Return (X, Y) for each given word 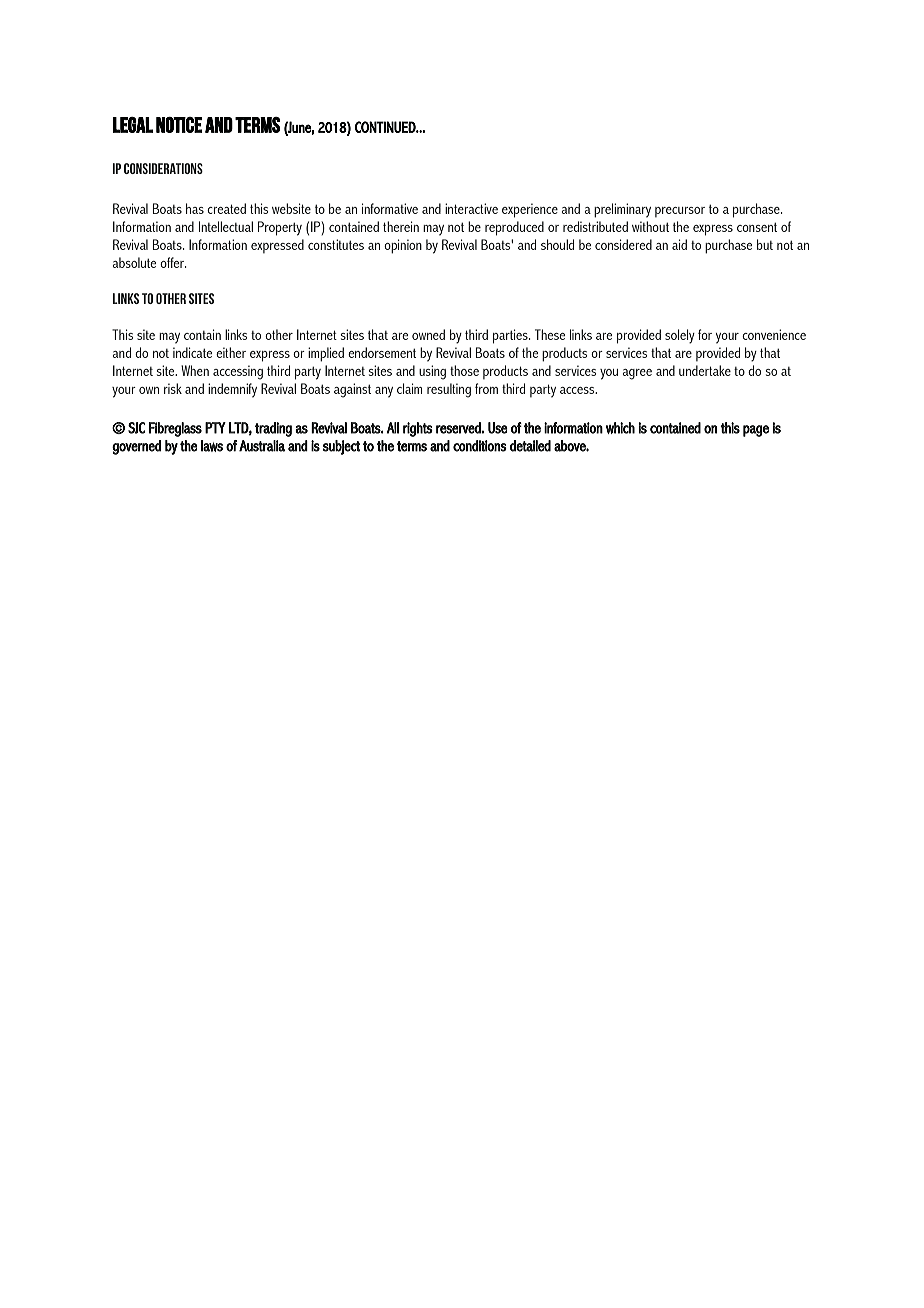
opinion (403, 246)
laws (212, 446)
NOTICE (179, 125)
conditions (480, 446)
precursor (680, 212)
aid (679, 244)
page (756, 431)
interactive (471, 208)
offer (173, 262)
